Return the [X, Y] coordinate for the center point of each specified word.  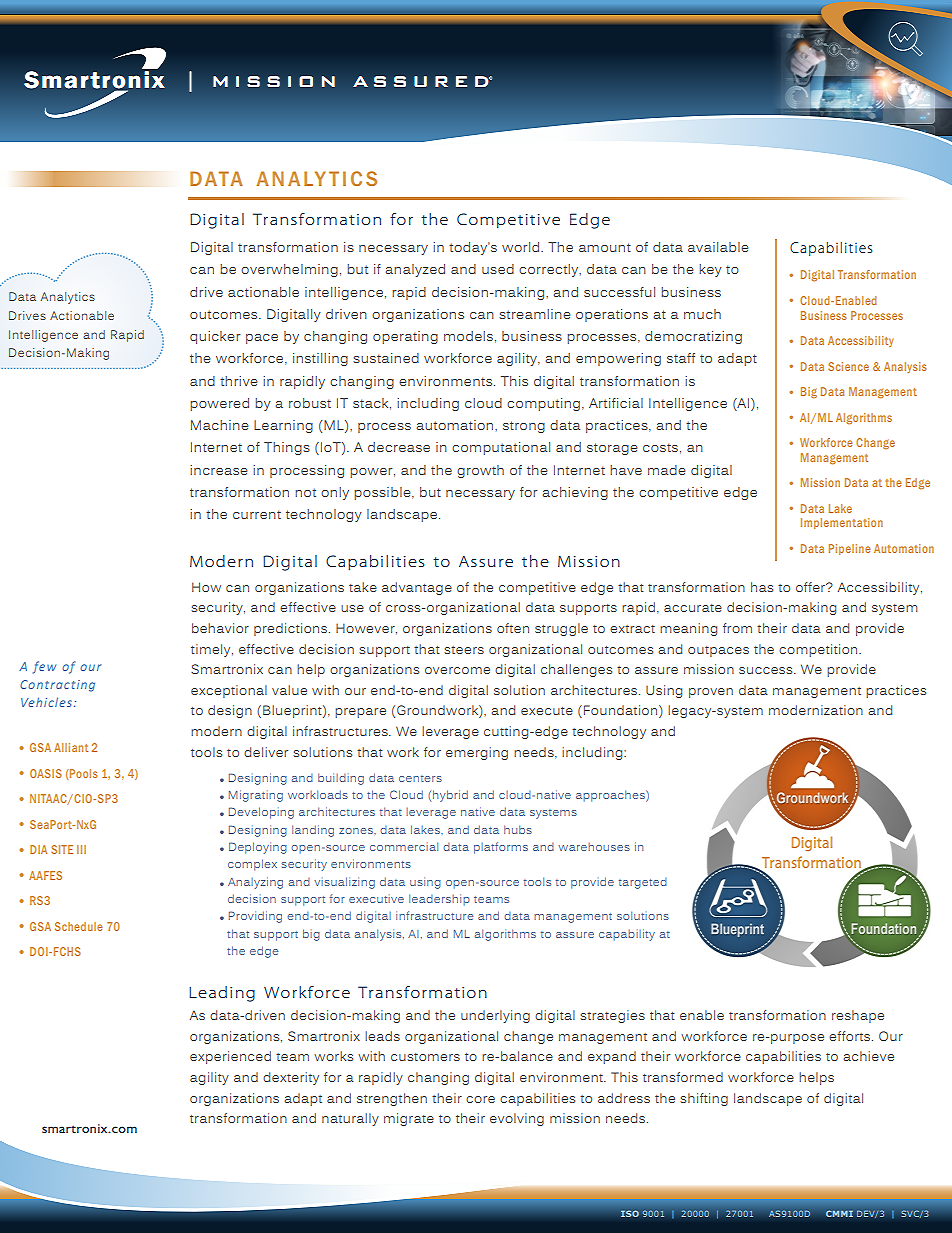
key [710, 270]
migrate [409, 1119]
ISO [630, 1213]
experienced [230, 1057]
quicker [215, 337]
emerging [477, 753]
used [498, 269]
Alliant [71, 747]
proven [711, 693]
